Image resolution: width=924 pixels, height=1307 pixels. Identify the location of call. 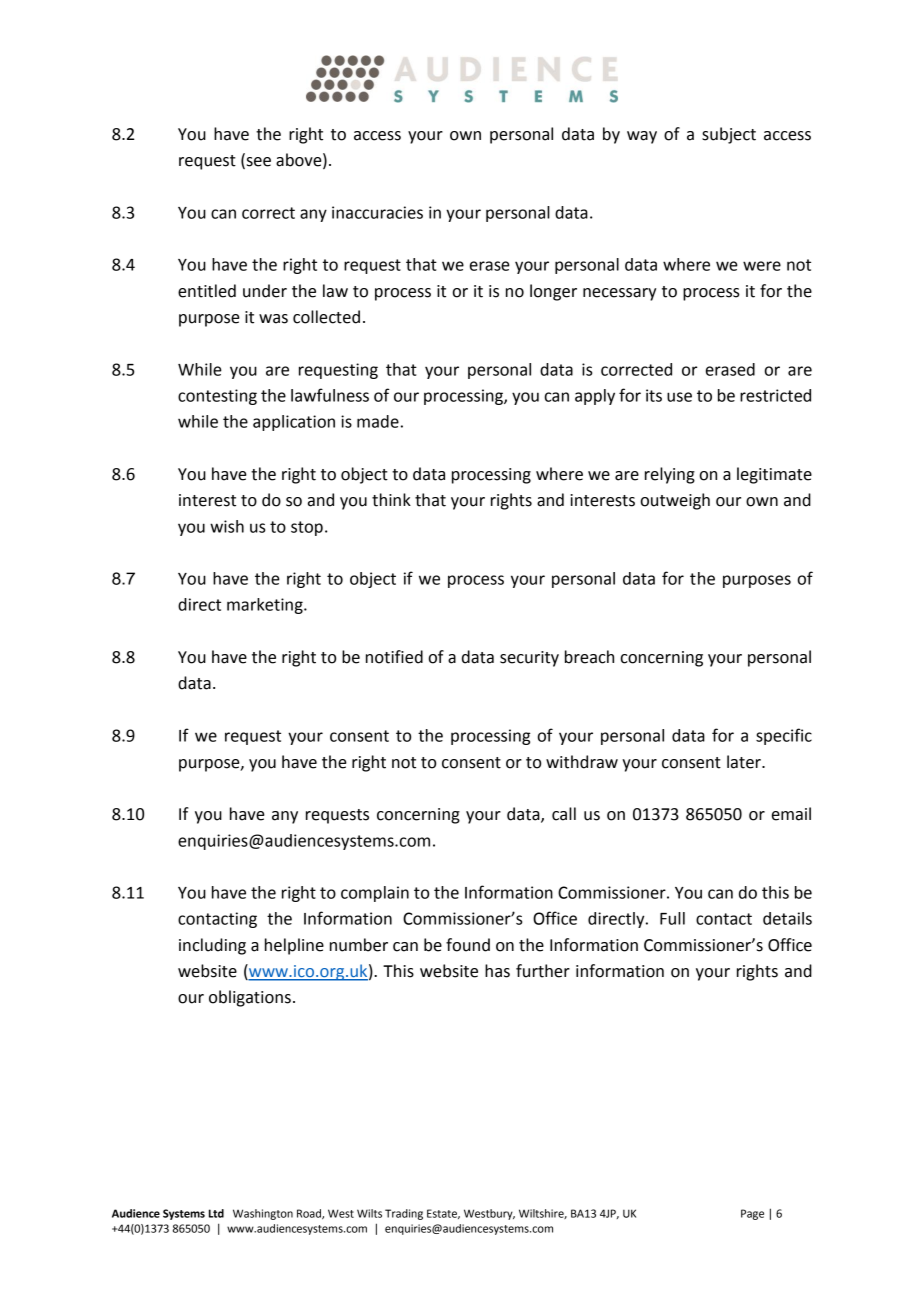
(564, 814).
